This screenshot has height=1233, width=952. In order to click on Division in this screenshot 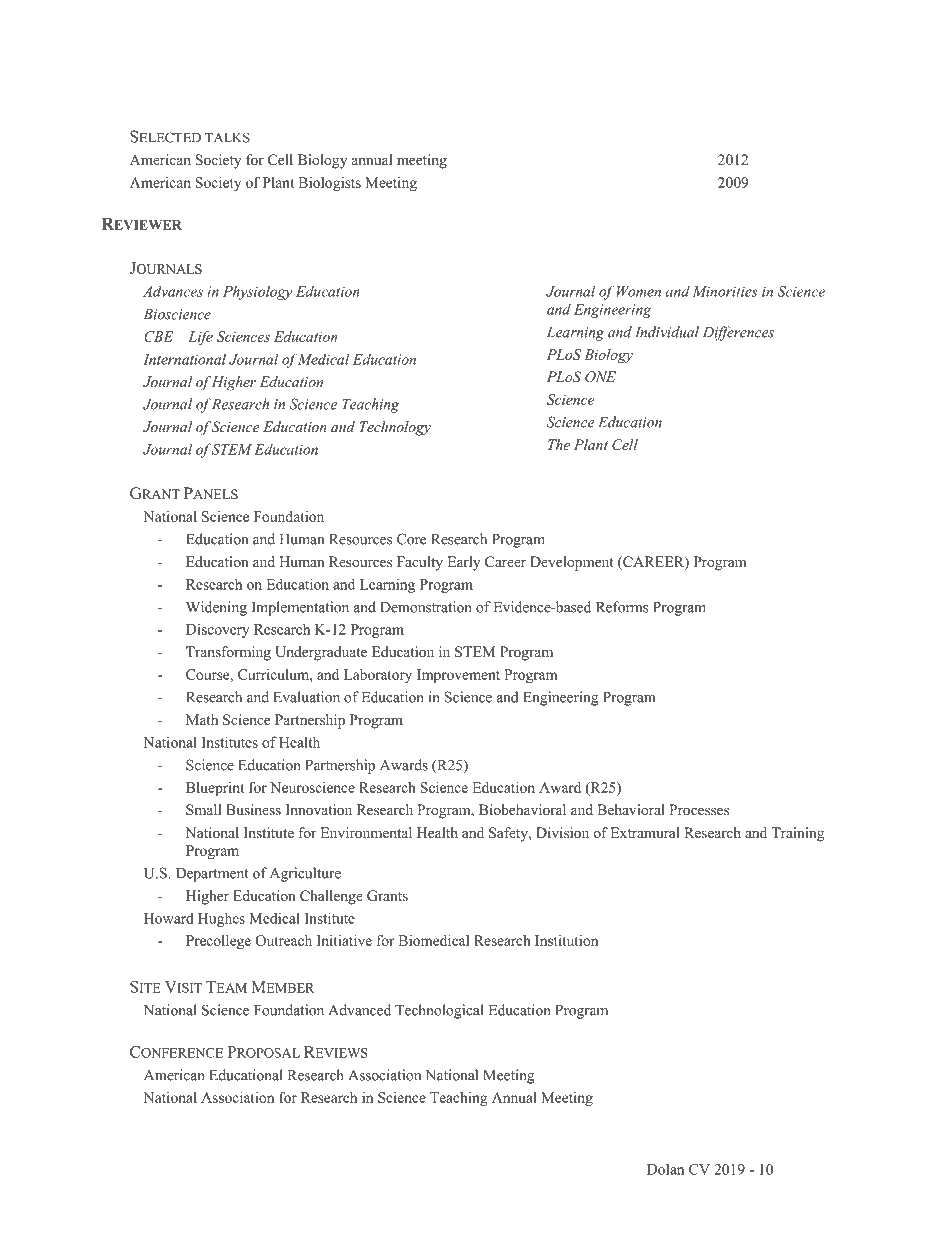, I will do `click(562, 832)`.
